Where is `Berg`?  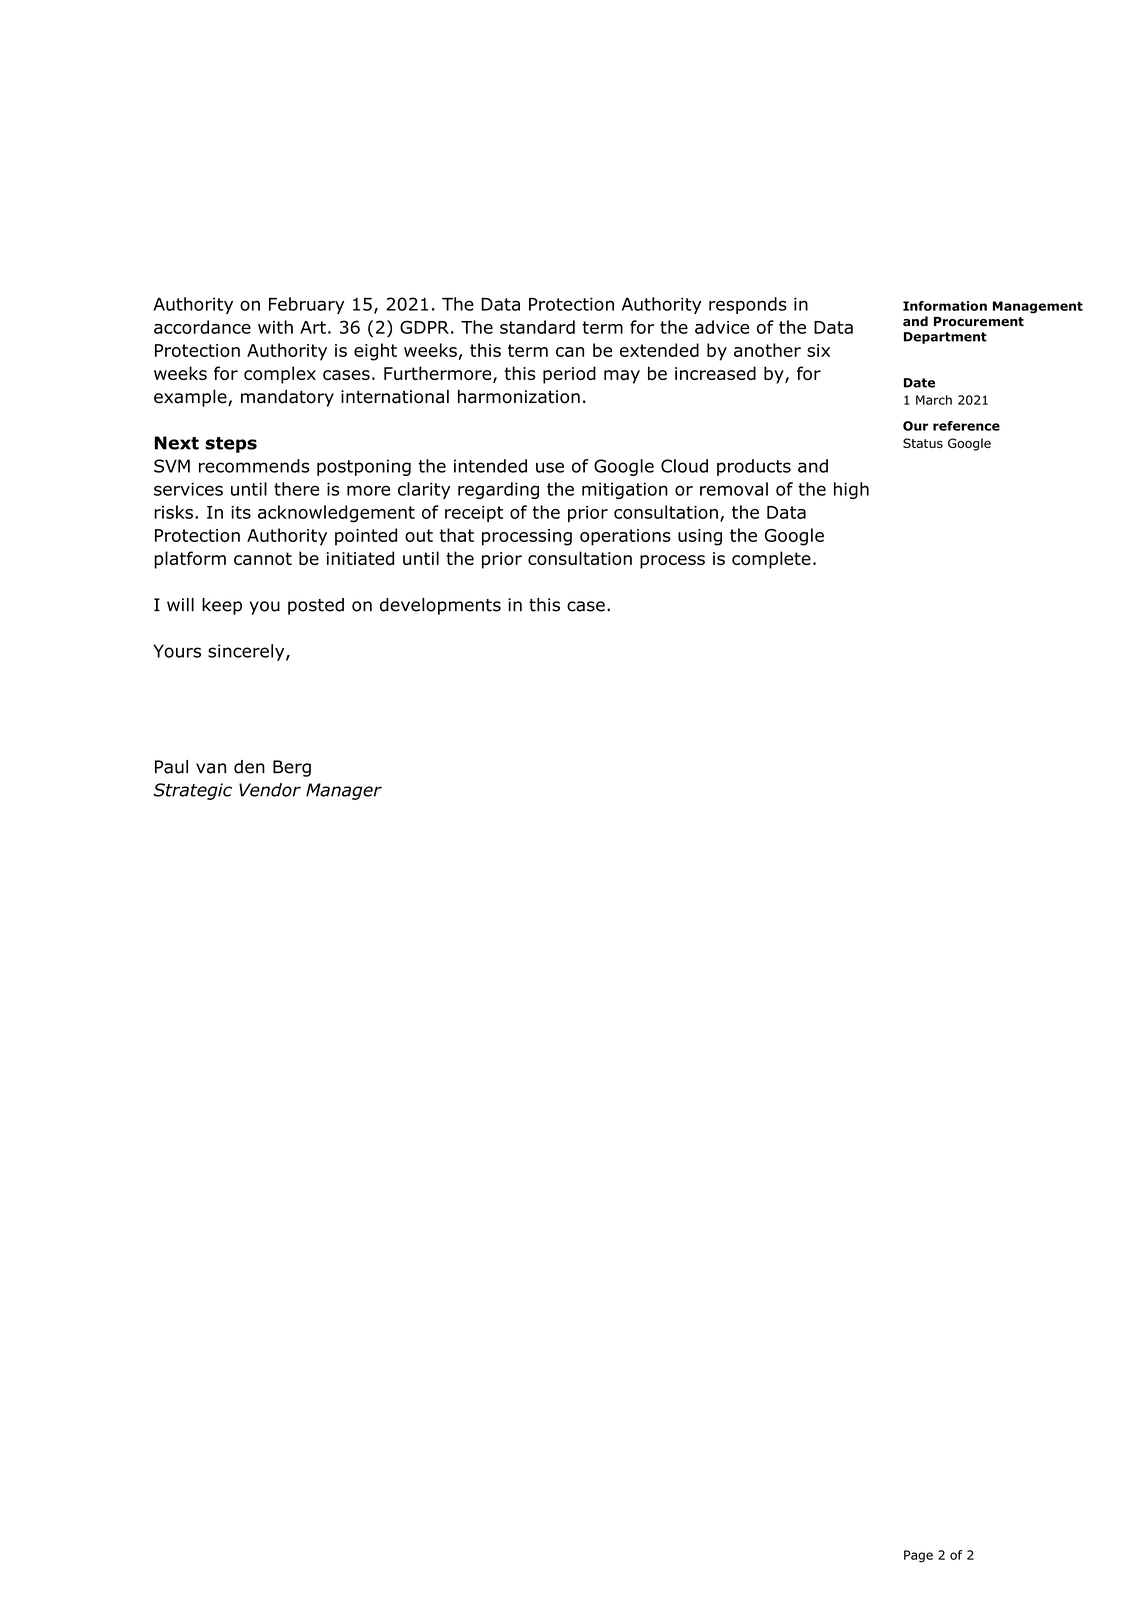
Berg is located at coordinates (292, 768).
